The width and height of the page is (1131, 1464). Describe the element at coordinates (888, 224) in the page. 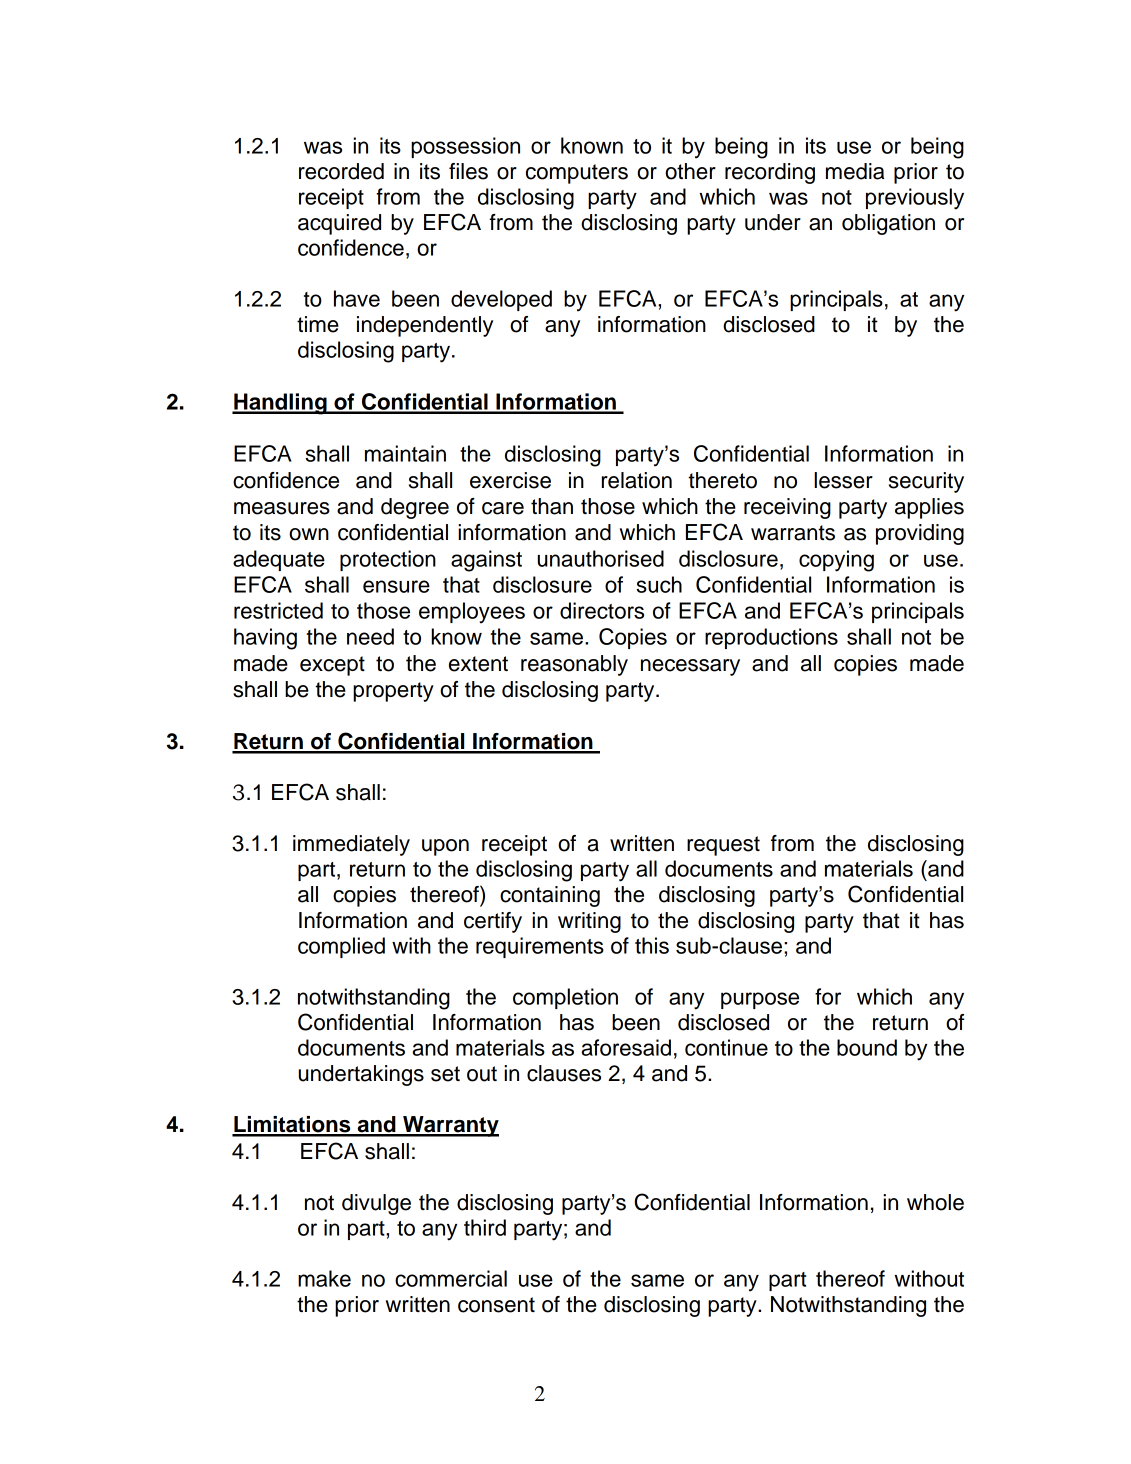

I see `obligation` at that location.
